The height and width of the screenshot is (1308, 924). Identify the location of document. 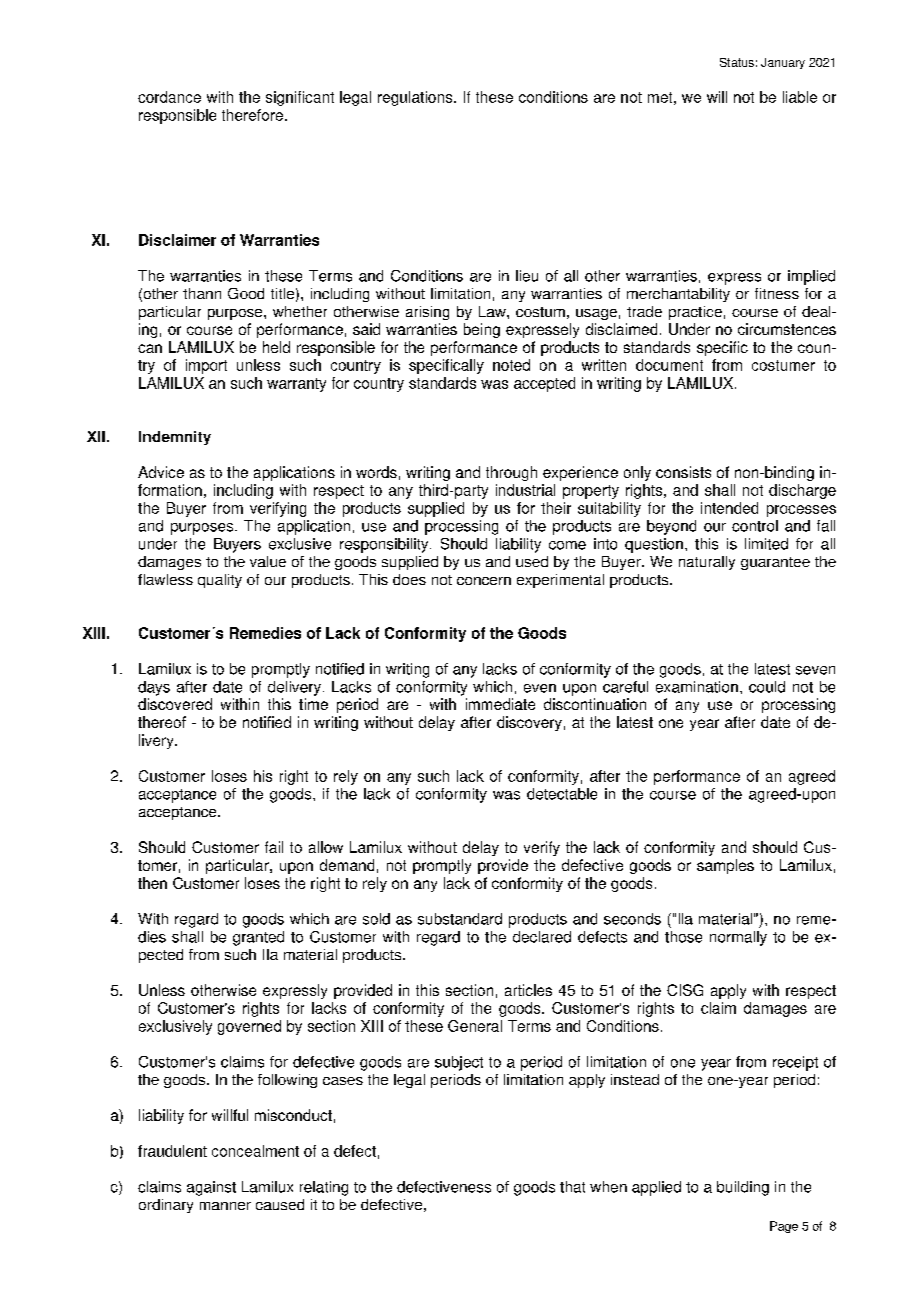
(669, 365).
